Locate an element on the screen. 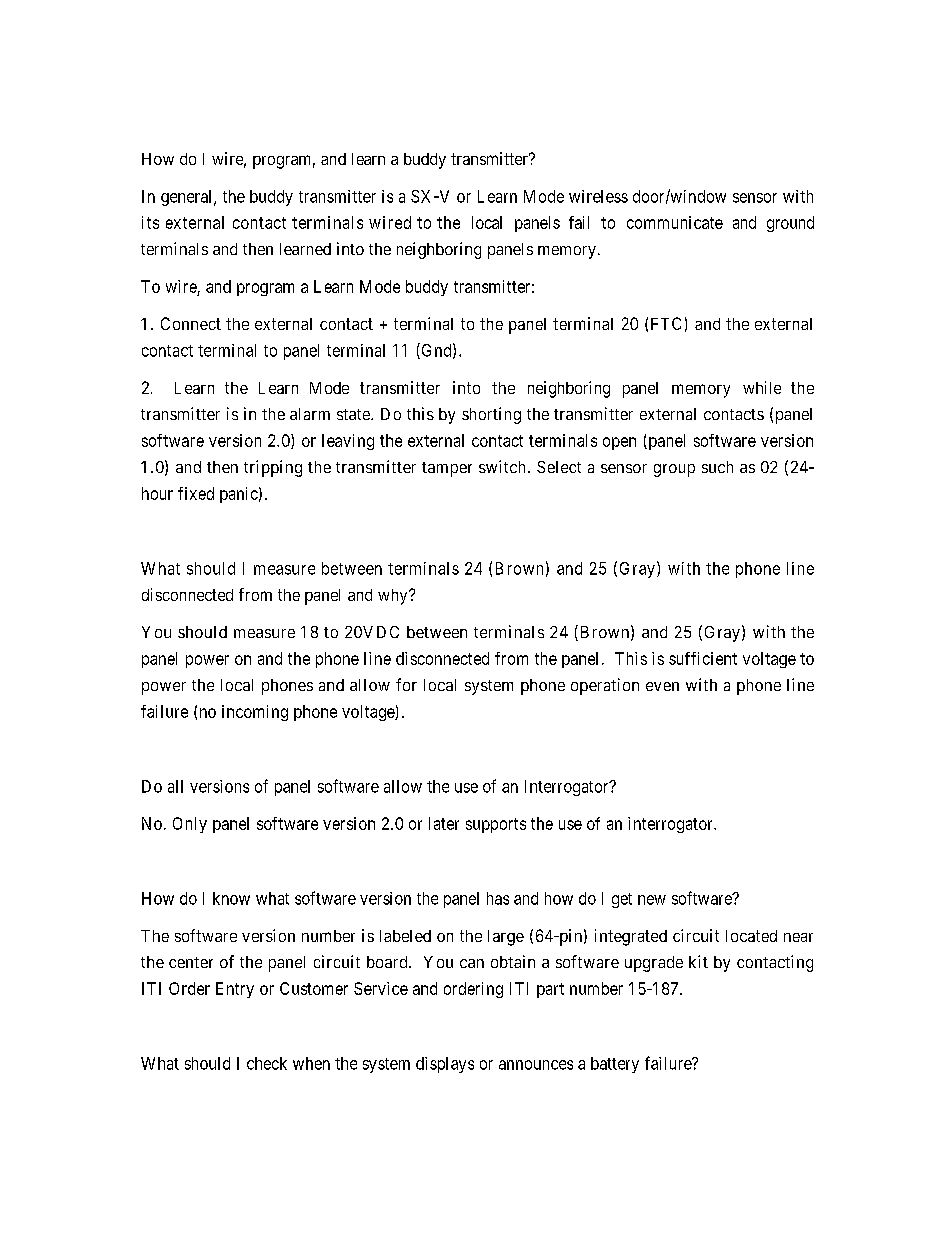  Only is located at coordinates (190, 825).
